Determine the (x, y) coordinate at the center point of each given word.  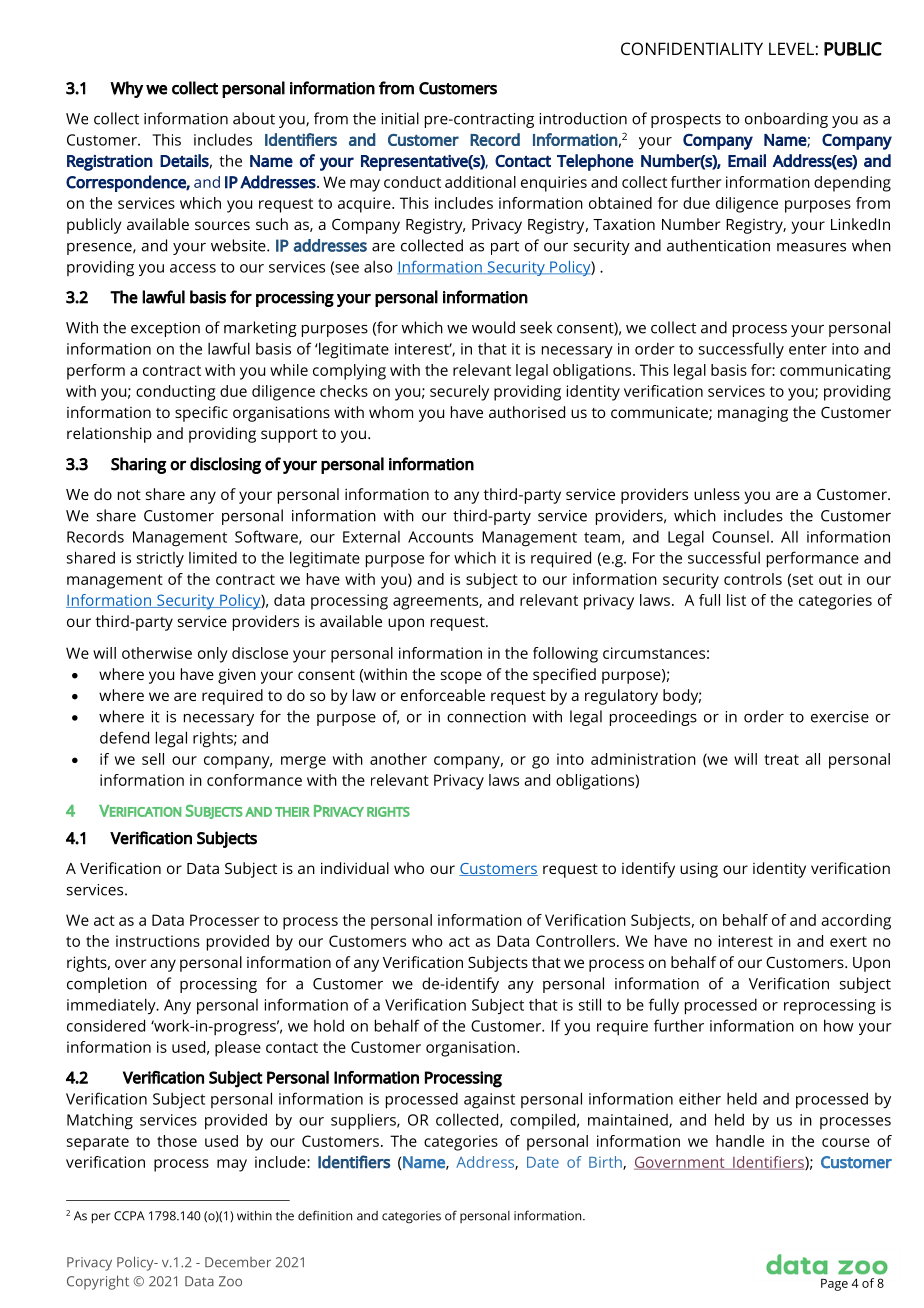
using (699, 870)
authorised (527, 412)
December (238, 1262)
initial (400, 118)
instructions (158, 941)
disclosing (225, 465)
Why (126, 89)
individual (355, 868)
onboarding (786, 120)
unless (717, 494)
